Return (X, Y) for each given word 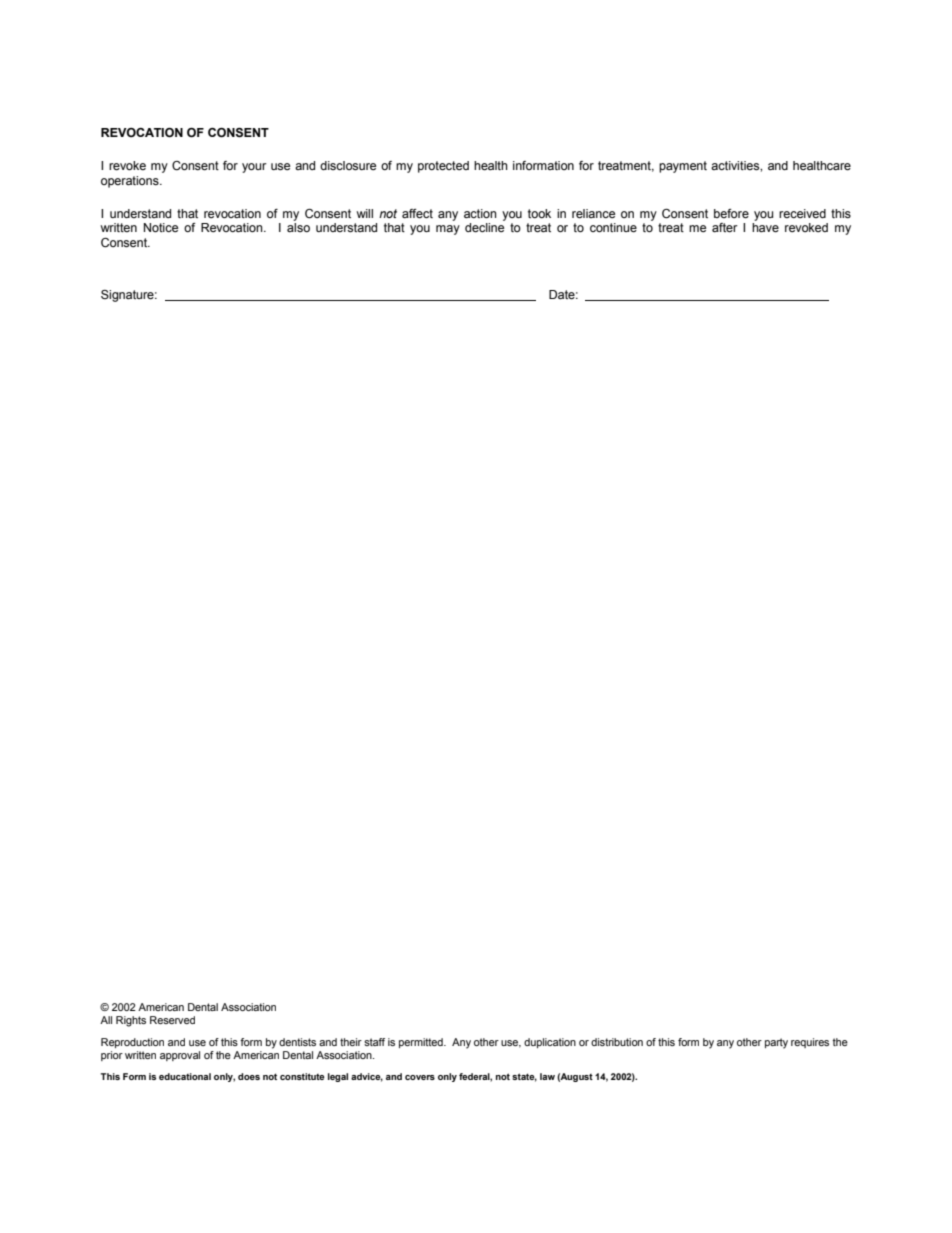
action (480, 213)
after (725, 228)
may (448, 230)
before (731, 214)
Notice (161, 227)
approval (180, 1056)
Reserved (172, 1020)
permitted (422, 1043)
